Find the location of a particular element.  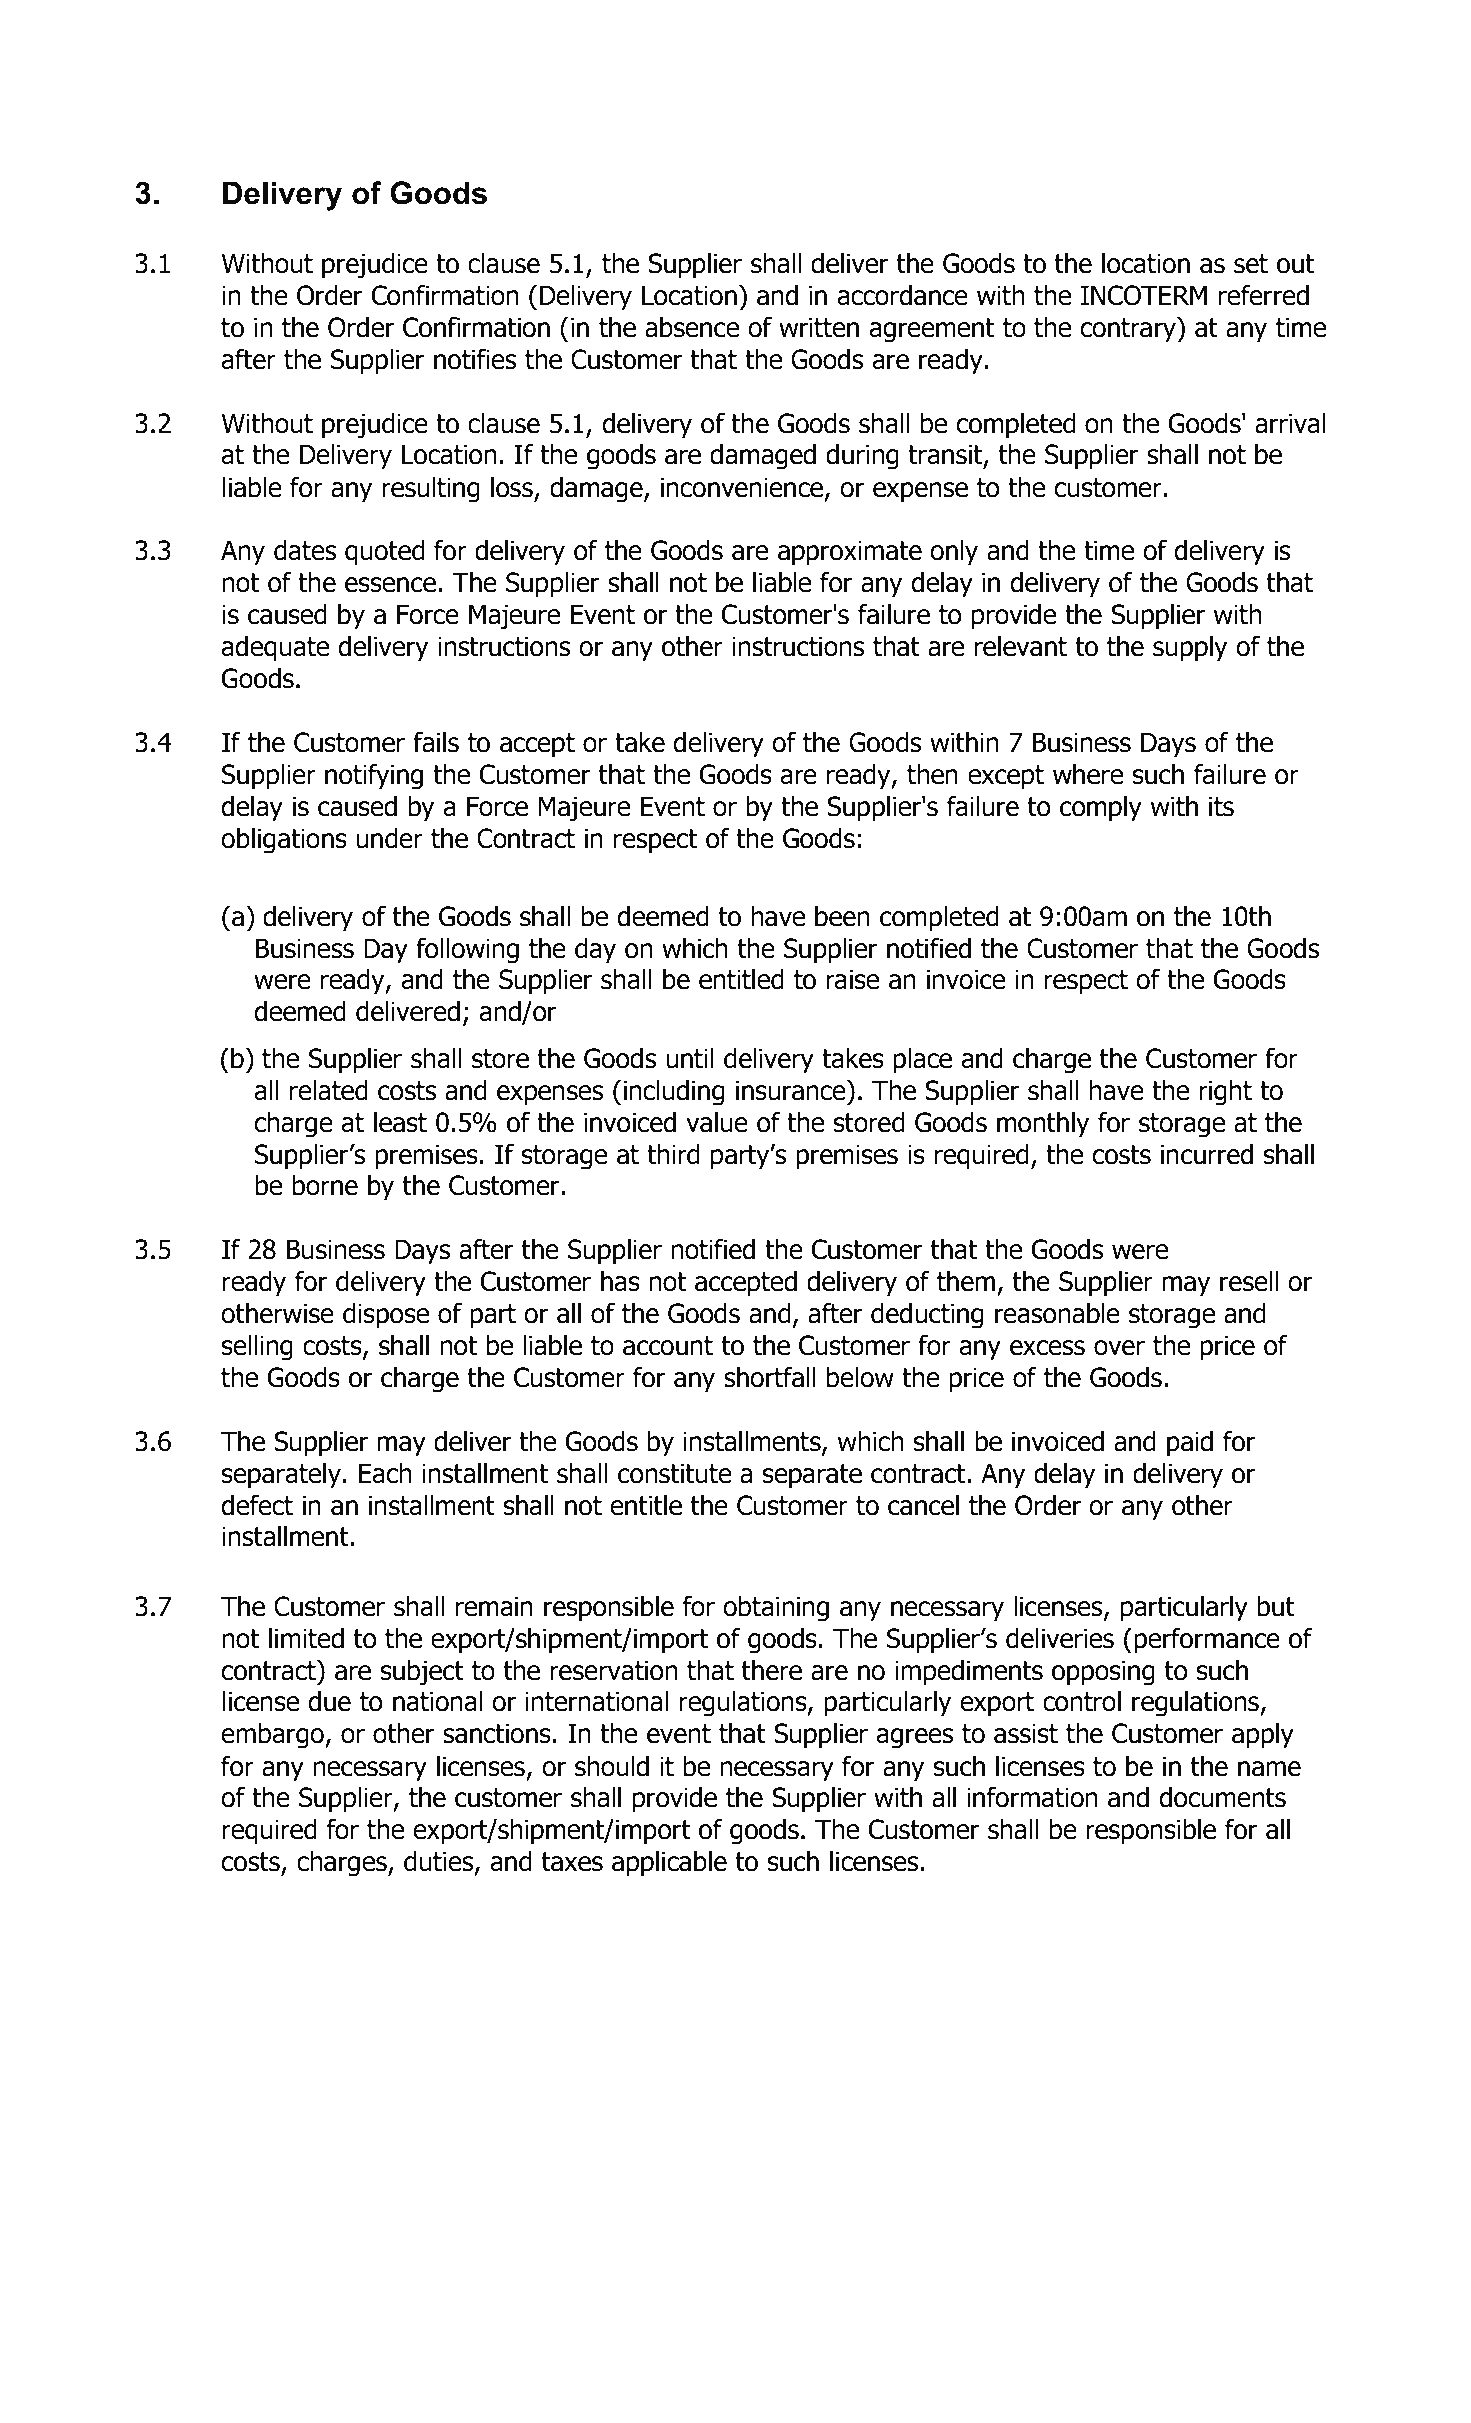

fails is located at coordinates (436, 742).
